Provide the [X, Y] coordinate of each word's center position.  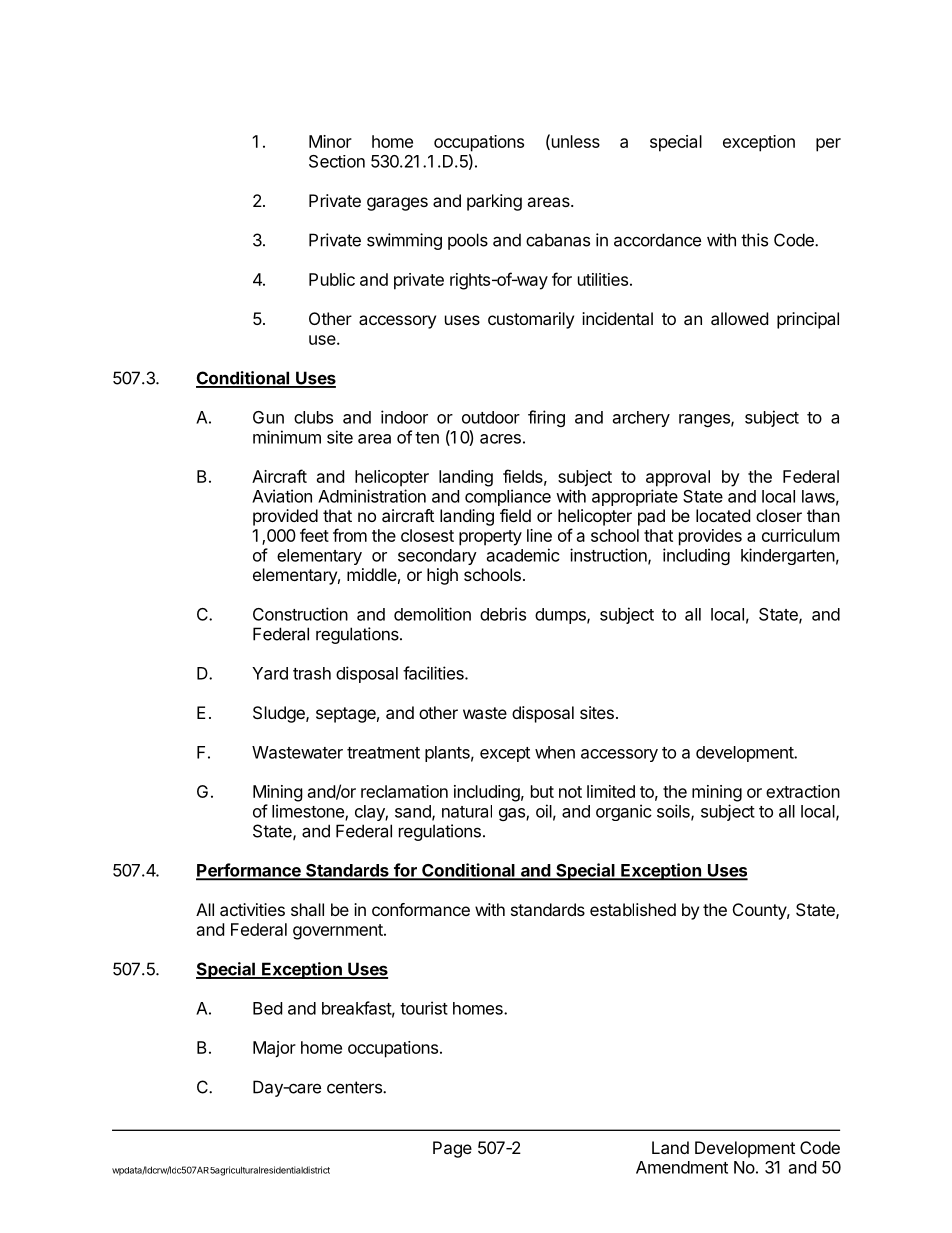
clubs [313, 417]
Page [452, 1149]
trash [312, 673]
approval [678, 478]
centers [355, 1087]
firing [546, 418]
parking [494, 202]
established [633, 909]
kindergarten [788, 556]
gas [513, 814]
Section [337, 161]
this [754, 240]
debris [503, 614]
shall [307, 909]
